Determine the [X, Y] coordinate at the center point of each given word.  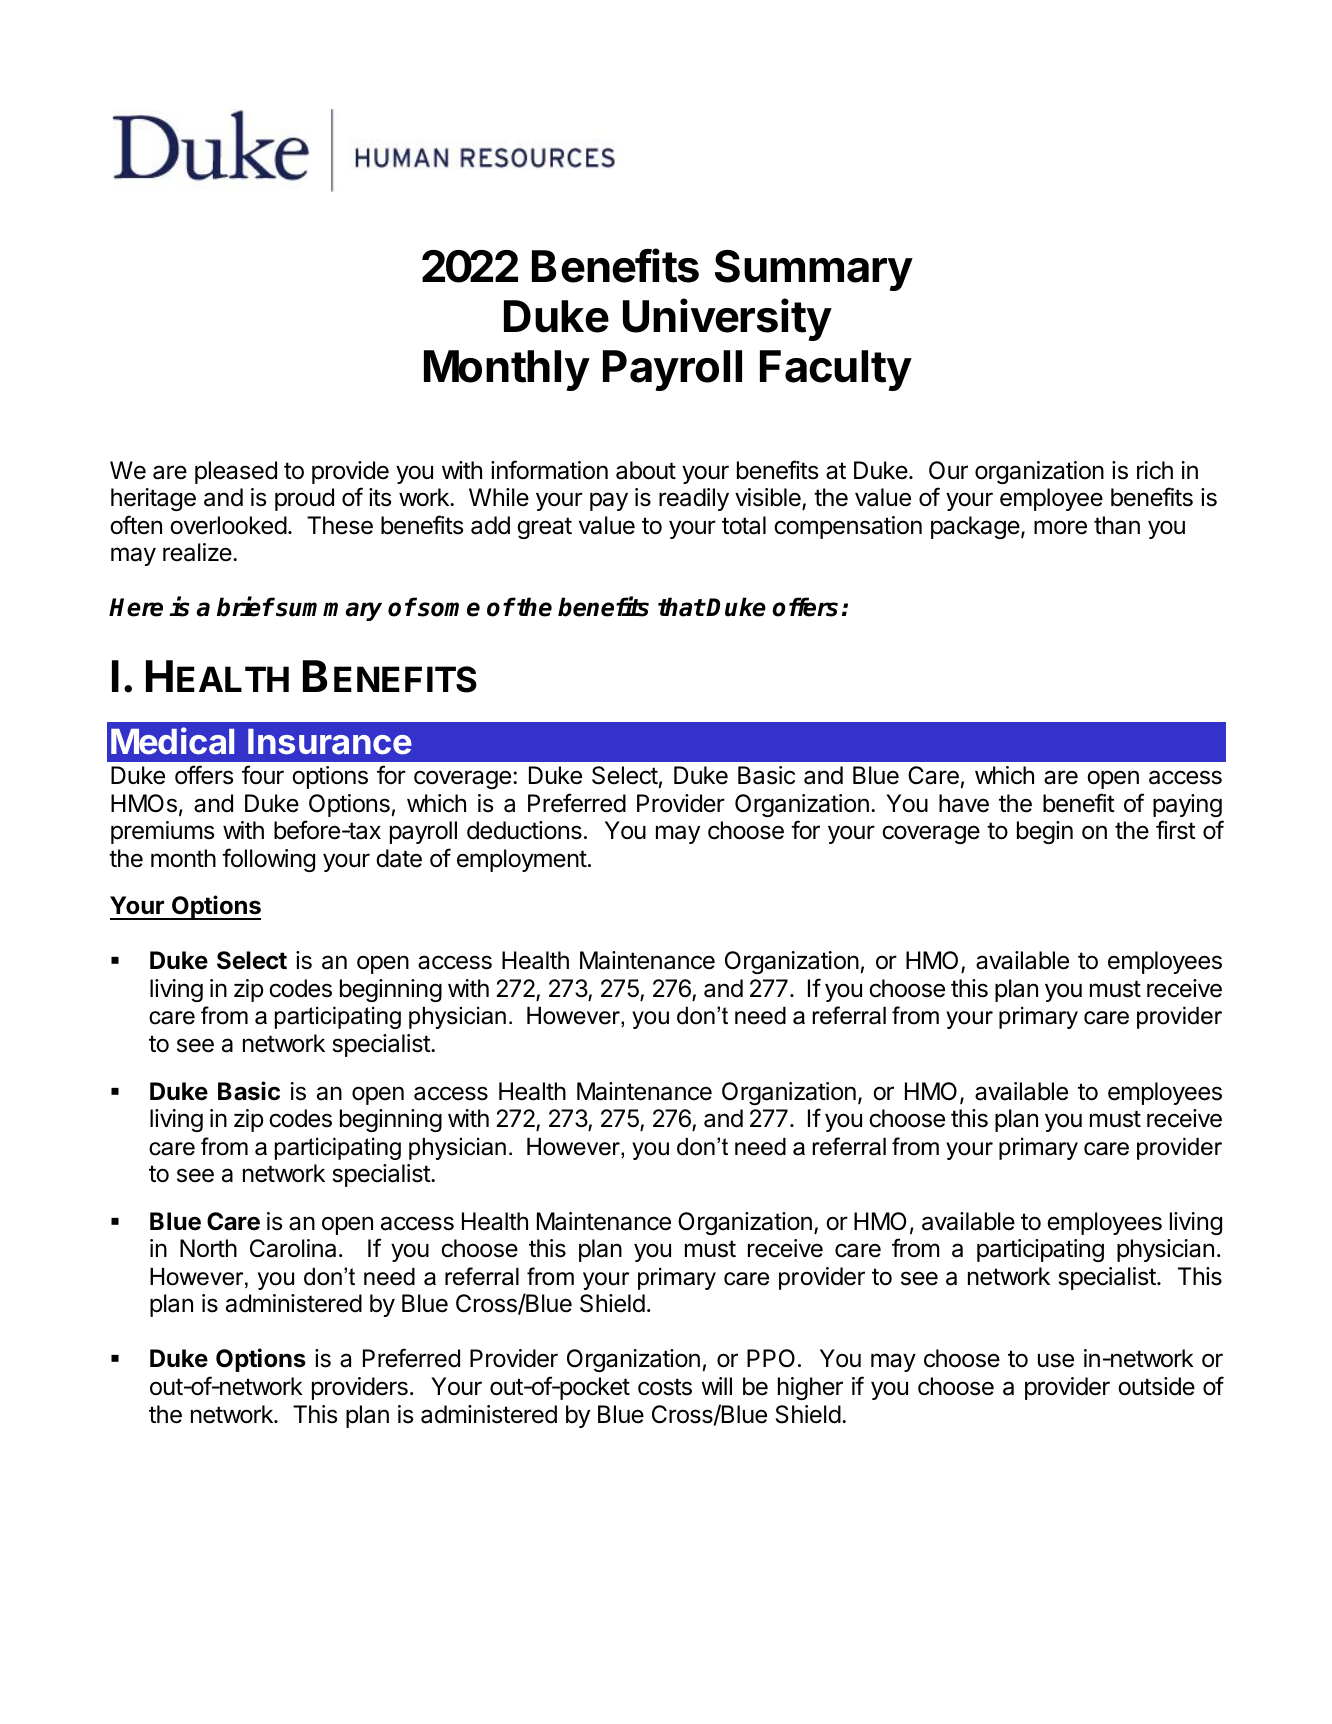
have [964, 803]
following [268, 860]
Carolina [293, 1248]
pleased [236, 472]
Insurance [330, 742]
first [1176, 830]
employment [522, 860]
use [1056, 1360]
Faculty [836, 370]
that [681, 607]
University [727, 319]
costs [665, 1387]
